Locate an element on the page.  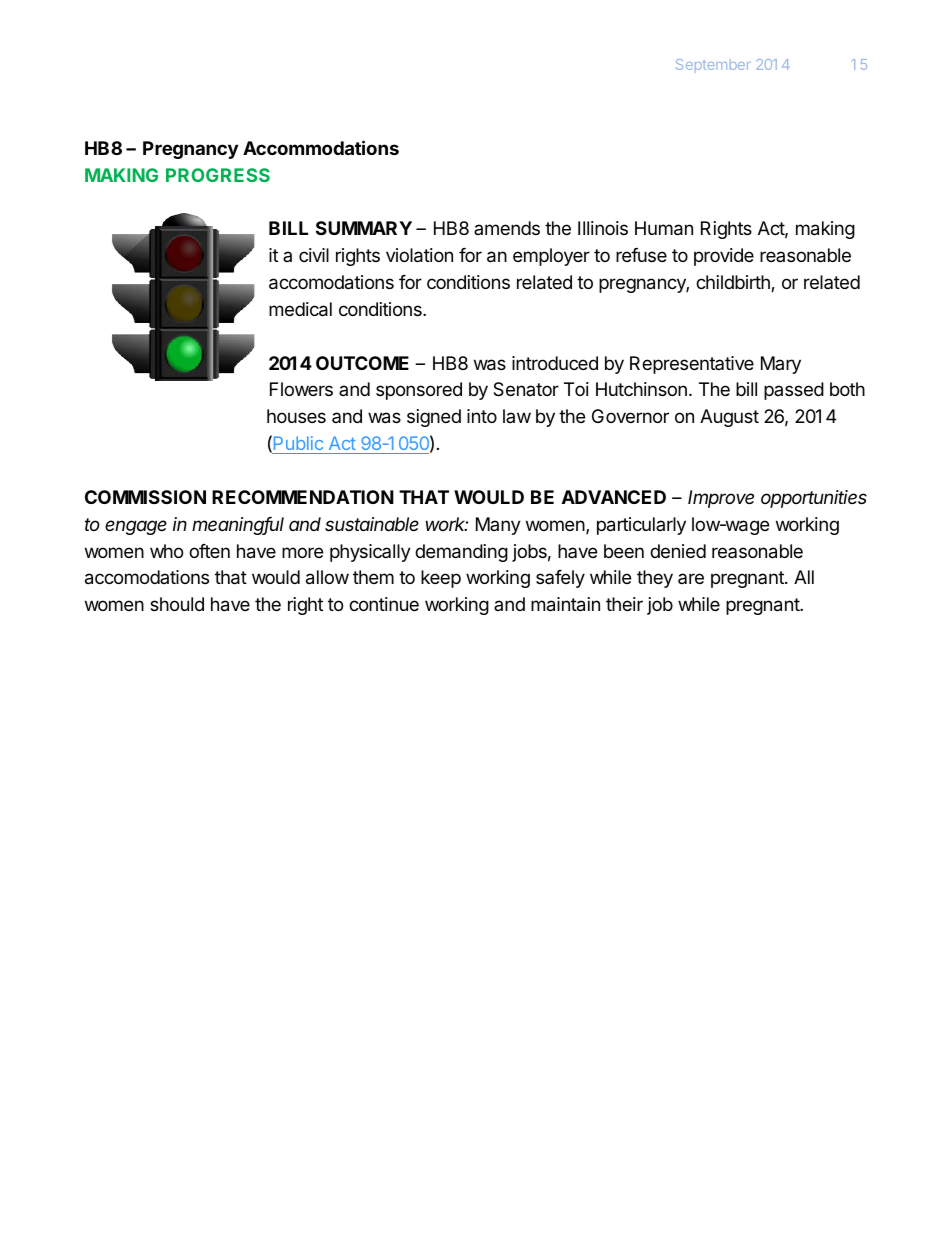
keep is located at coordinates (441, 579).
